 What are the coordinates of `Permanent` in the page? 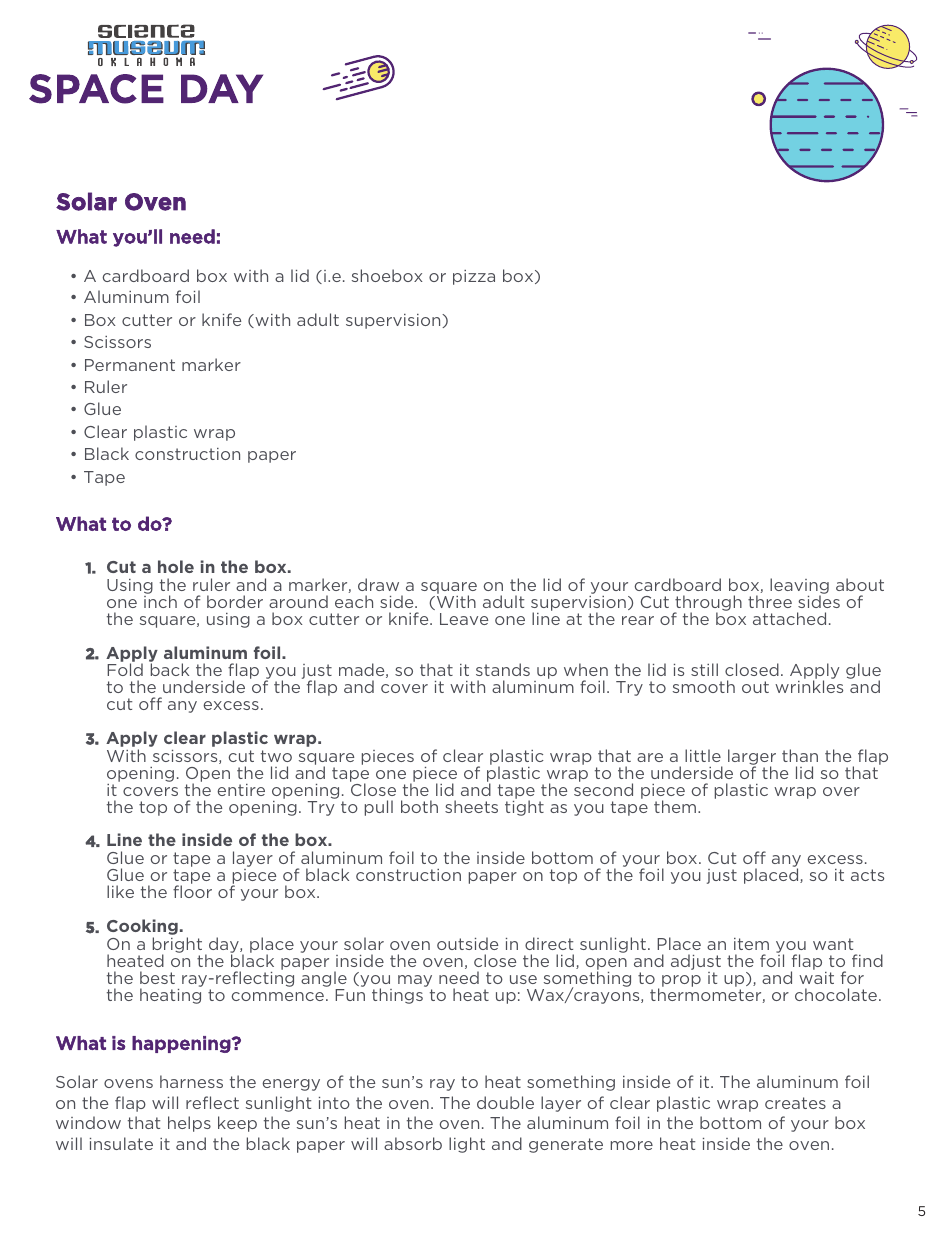 It's located at (130, 365).
